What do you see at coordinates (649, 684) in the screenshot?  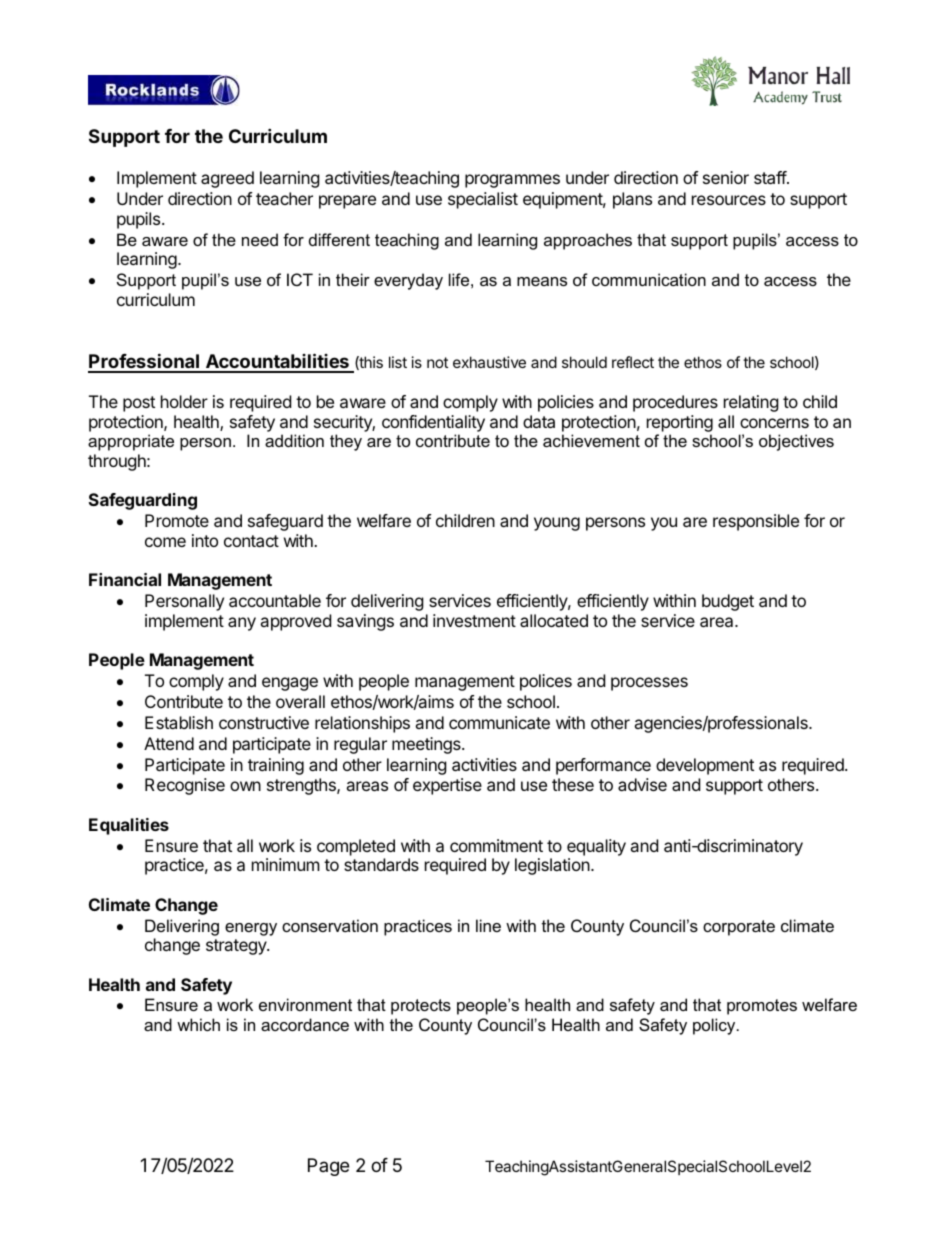 I see `processes` at bounding box center [649, 684].
